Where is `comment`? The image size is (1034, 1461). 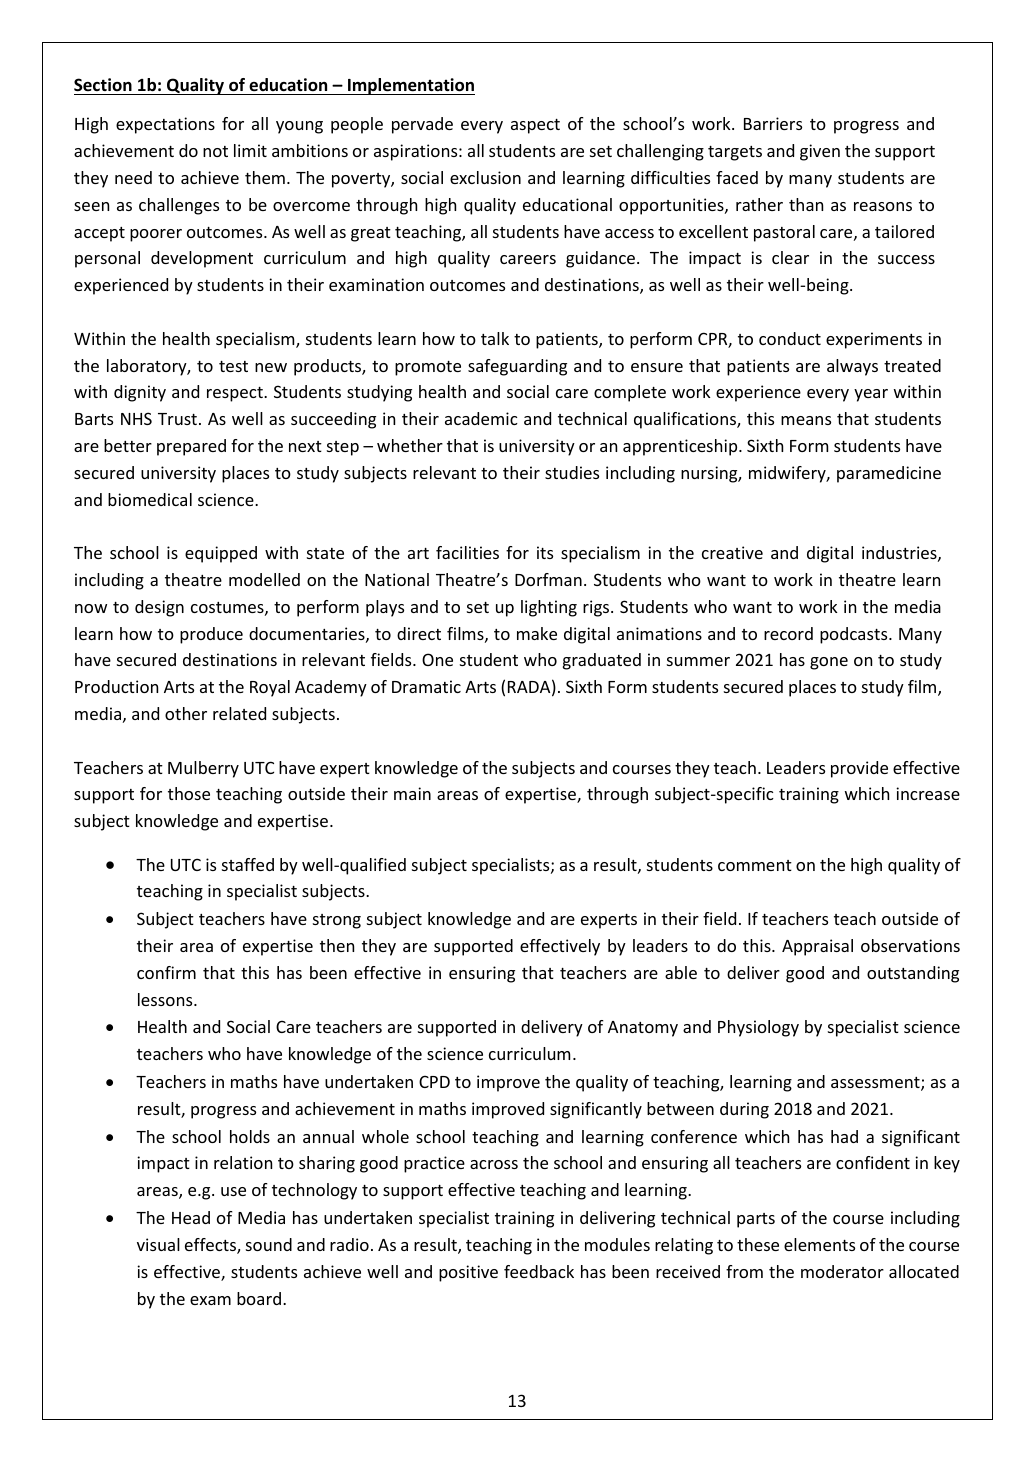
comment is located at coordinates (755, 865).
